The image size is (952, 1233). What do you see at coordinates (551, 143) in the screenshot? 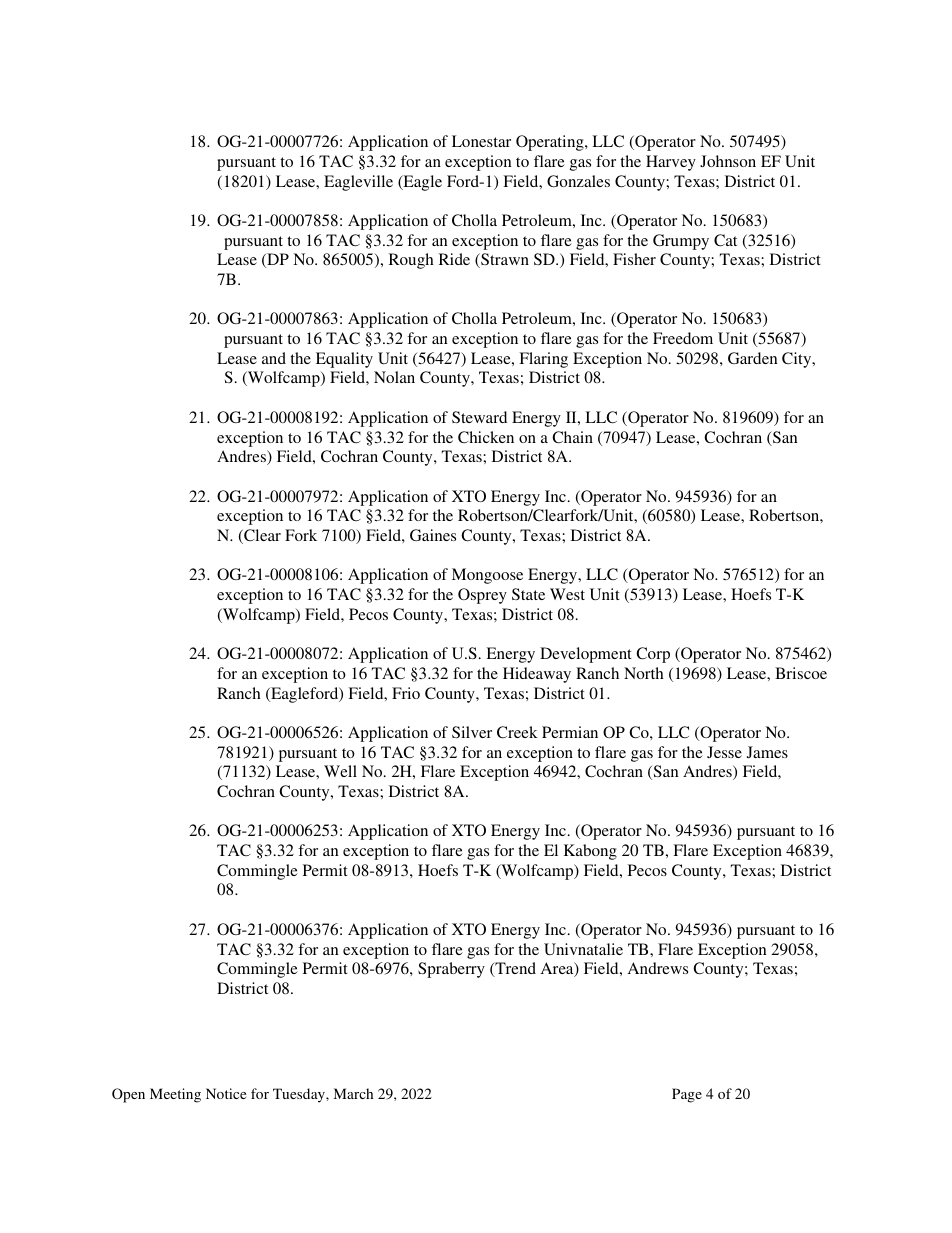
I see `Operating` at bounding box center [551, 143].
